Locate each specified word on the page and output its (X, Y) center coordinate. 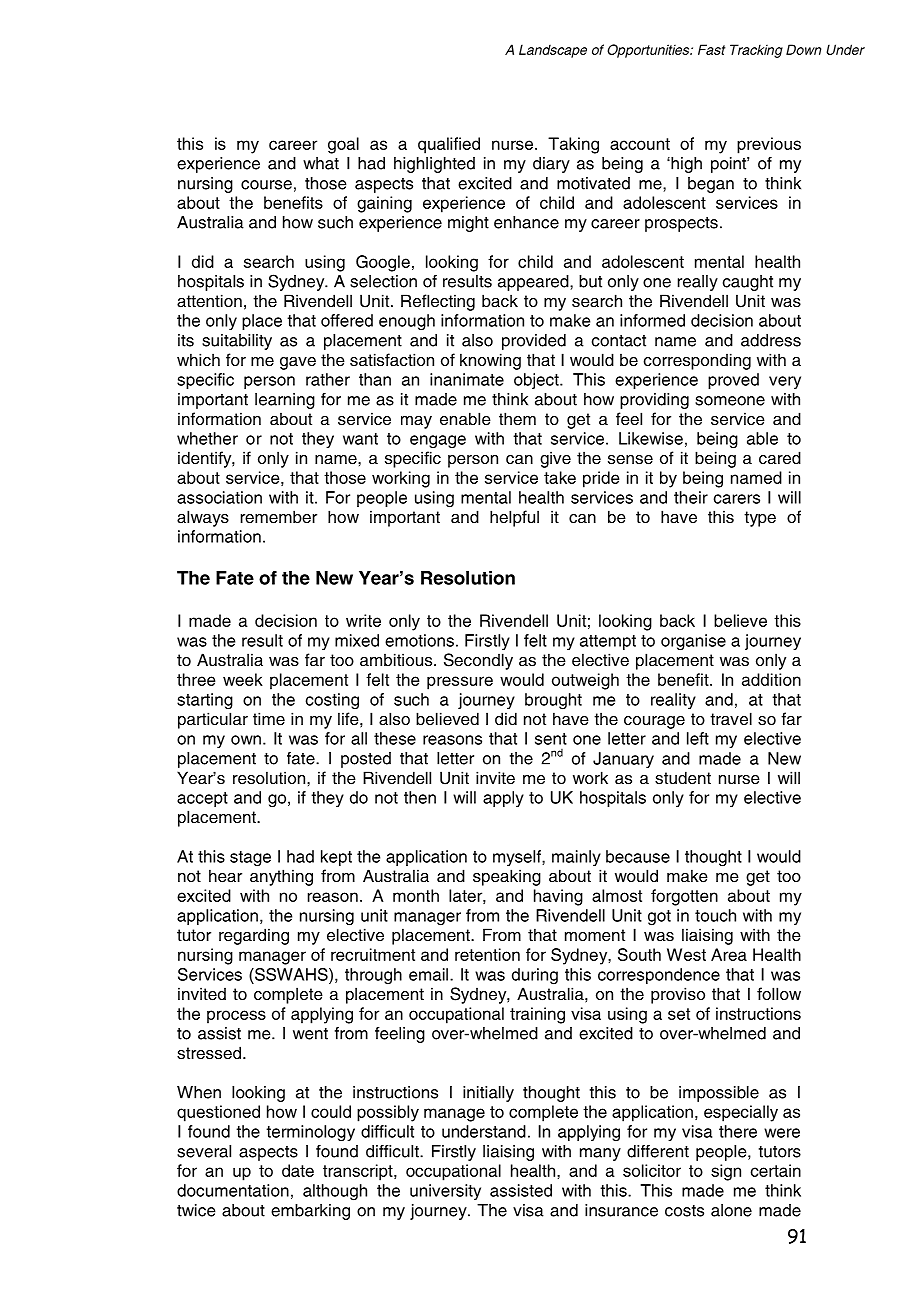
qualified (449, 145)
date (298, 1170)
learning (285, 401)
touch (715, 915)
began (711, 185)
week (243, 679)
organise (693, 642)
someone (730, 401)
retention (487, 954)
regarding (254, 936)
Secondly (478, 661)
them (517, 419)
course (266, 185)
